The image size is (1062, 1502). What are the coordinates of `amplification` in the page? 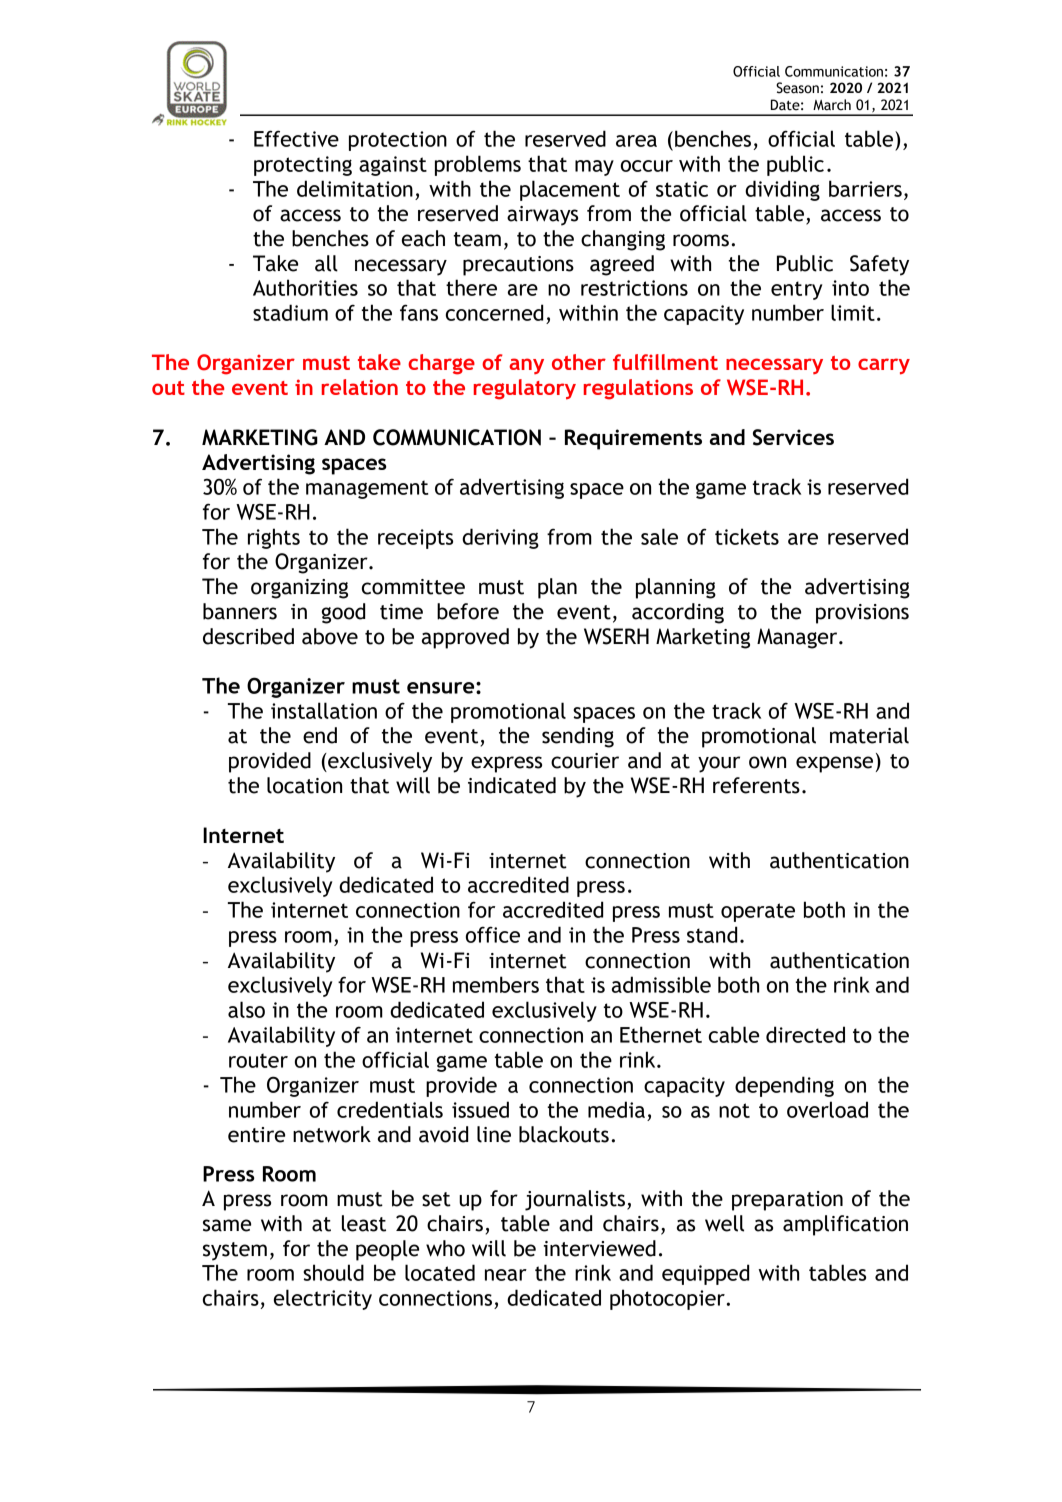 It's located at (845, 1225).
